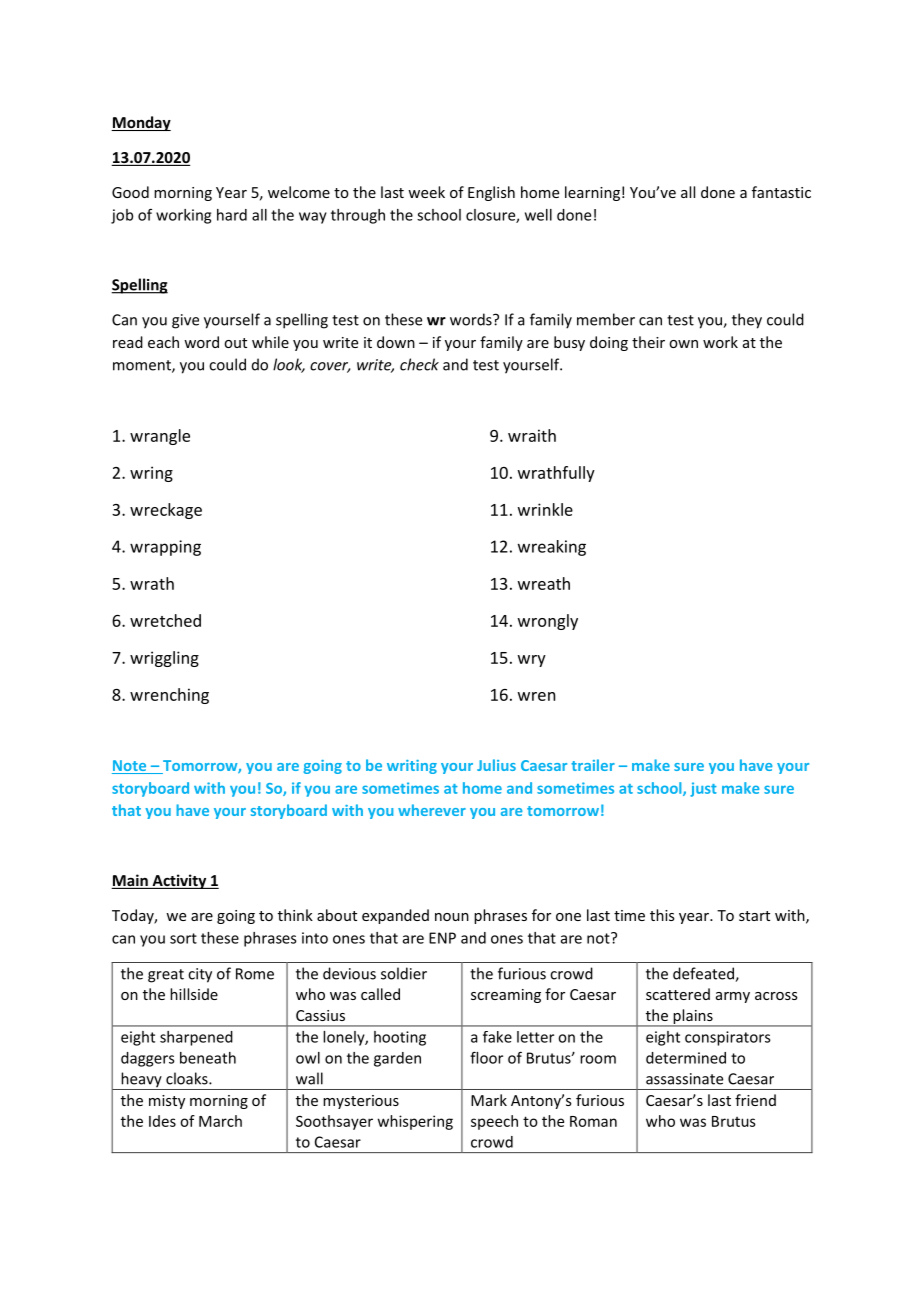 The width and height of the image is (924, 1308). What do you see at coordinates (141, 123) in the image?
I see `Monday` at bounding box center [141, 123].
